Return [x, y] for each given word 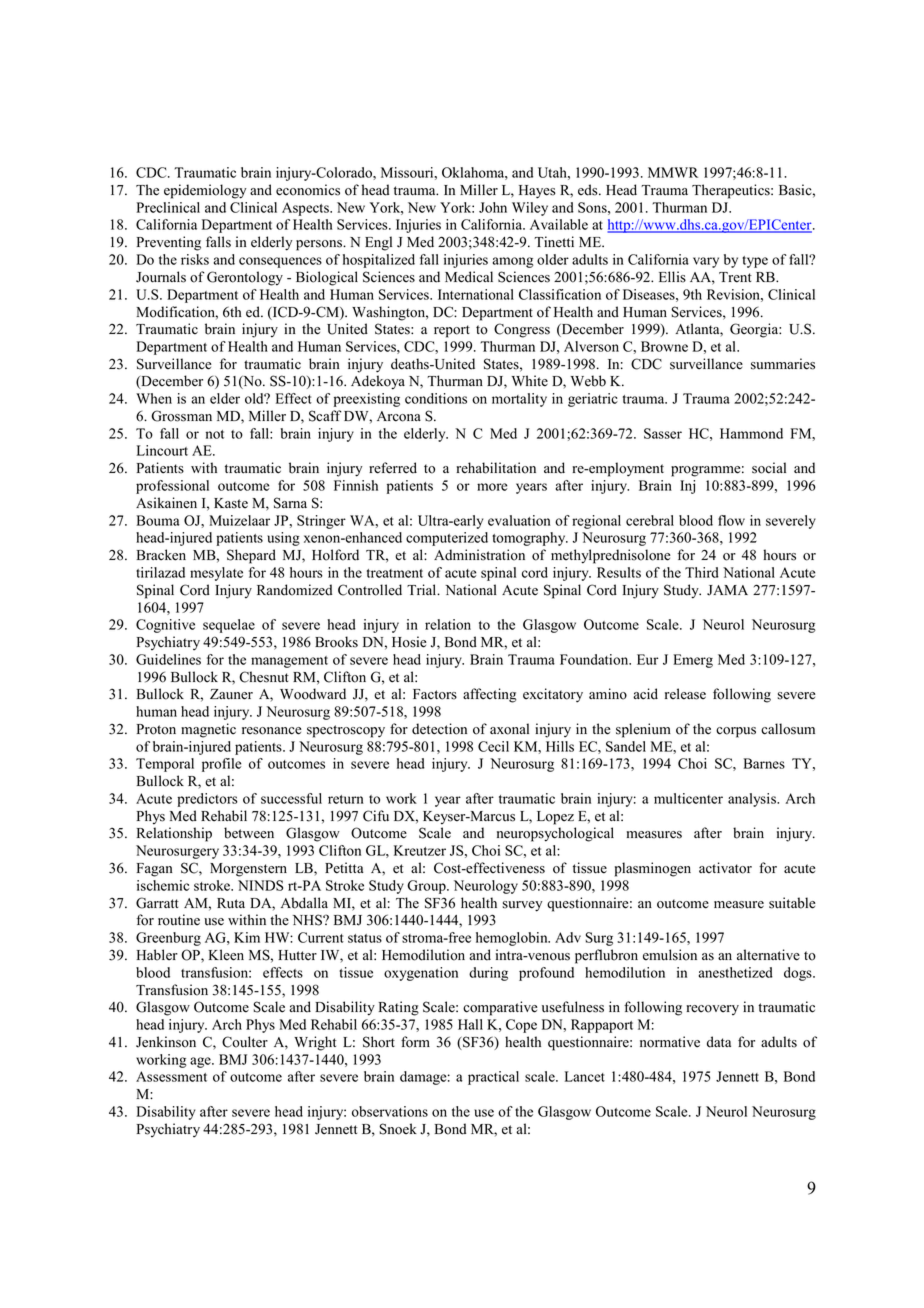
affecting [490, 695]
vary [706, 262]
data [719, 1042]
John [493, 207]
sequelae [229, 626]
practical [493, 1078]
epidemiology [205, 191]
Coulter [245, 1042]
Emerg [693, 661]
